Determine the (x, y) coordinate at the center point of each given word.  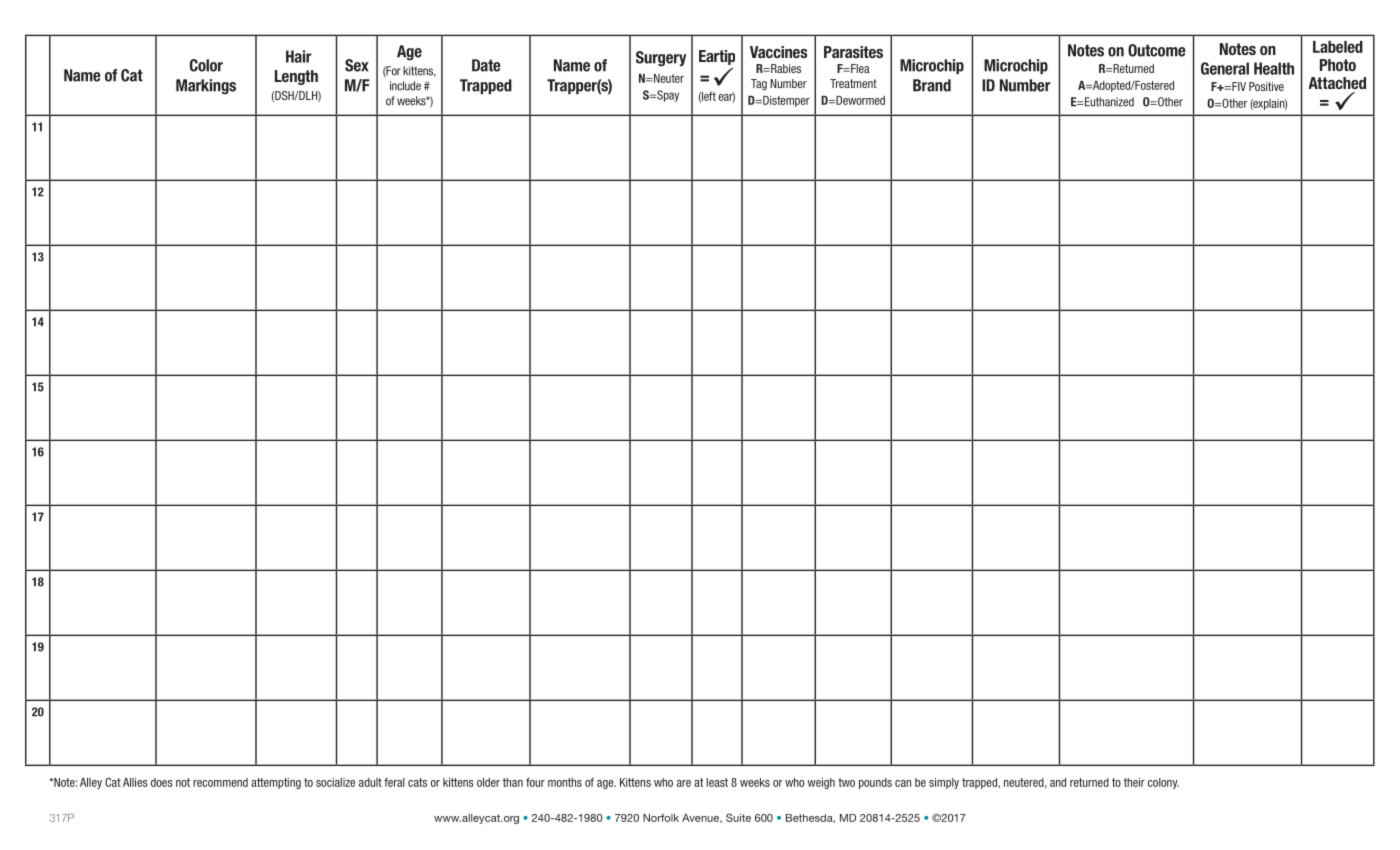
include (405, 86)
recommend (220, 782)
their (1134, 782)
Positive (1266, 86)
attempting (276, 783)
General (1225, 68)
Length (296, 77)
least (717, 782)
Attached (1337, 83)
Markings (206, 87)
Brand (932, 85)
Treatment (853, 83)
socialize (335, 782)
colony (1163, 783)
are (684, 783)
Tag (759, 85)
